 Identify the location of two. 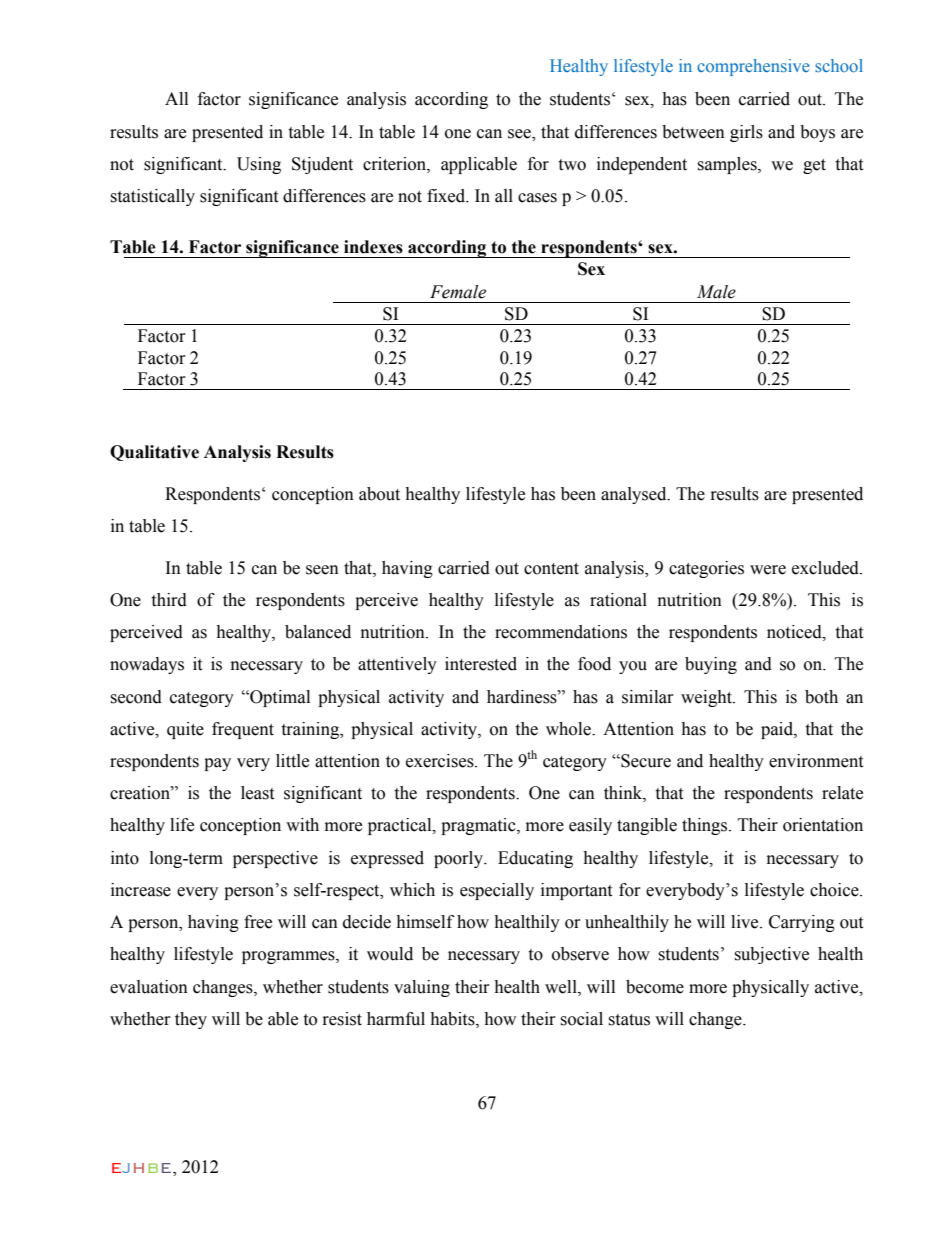
(572, 165).
